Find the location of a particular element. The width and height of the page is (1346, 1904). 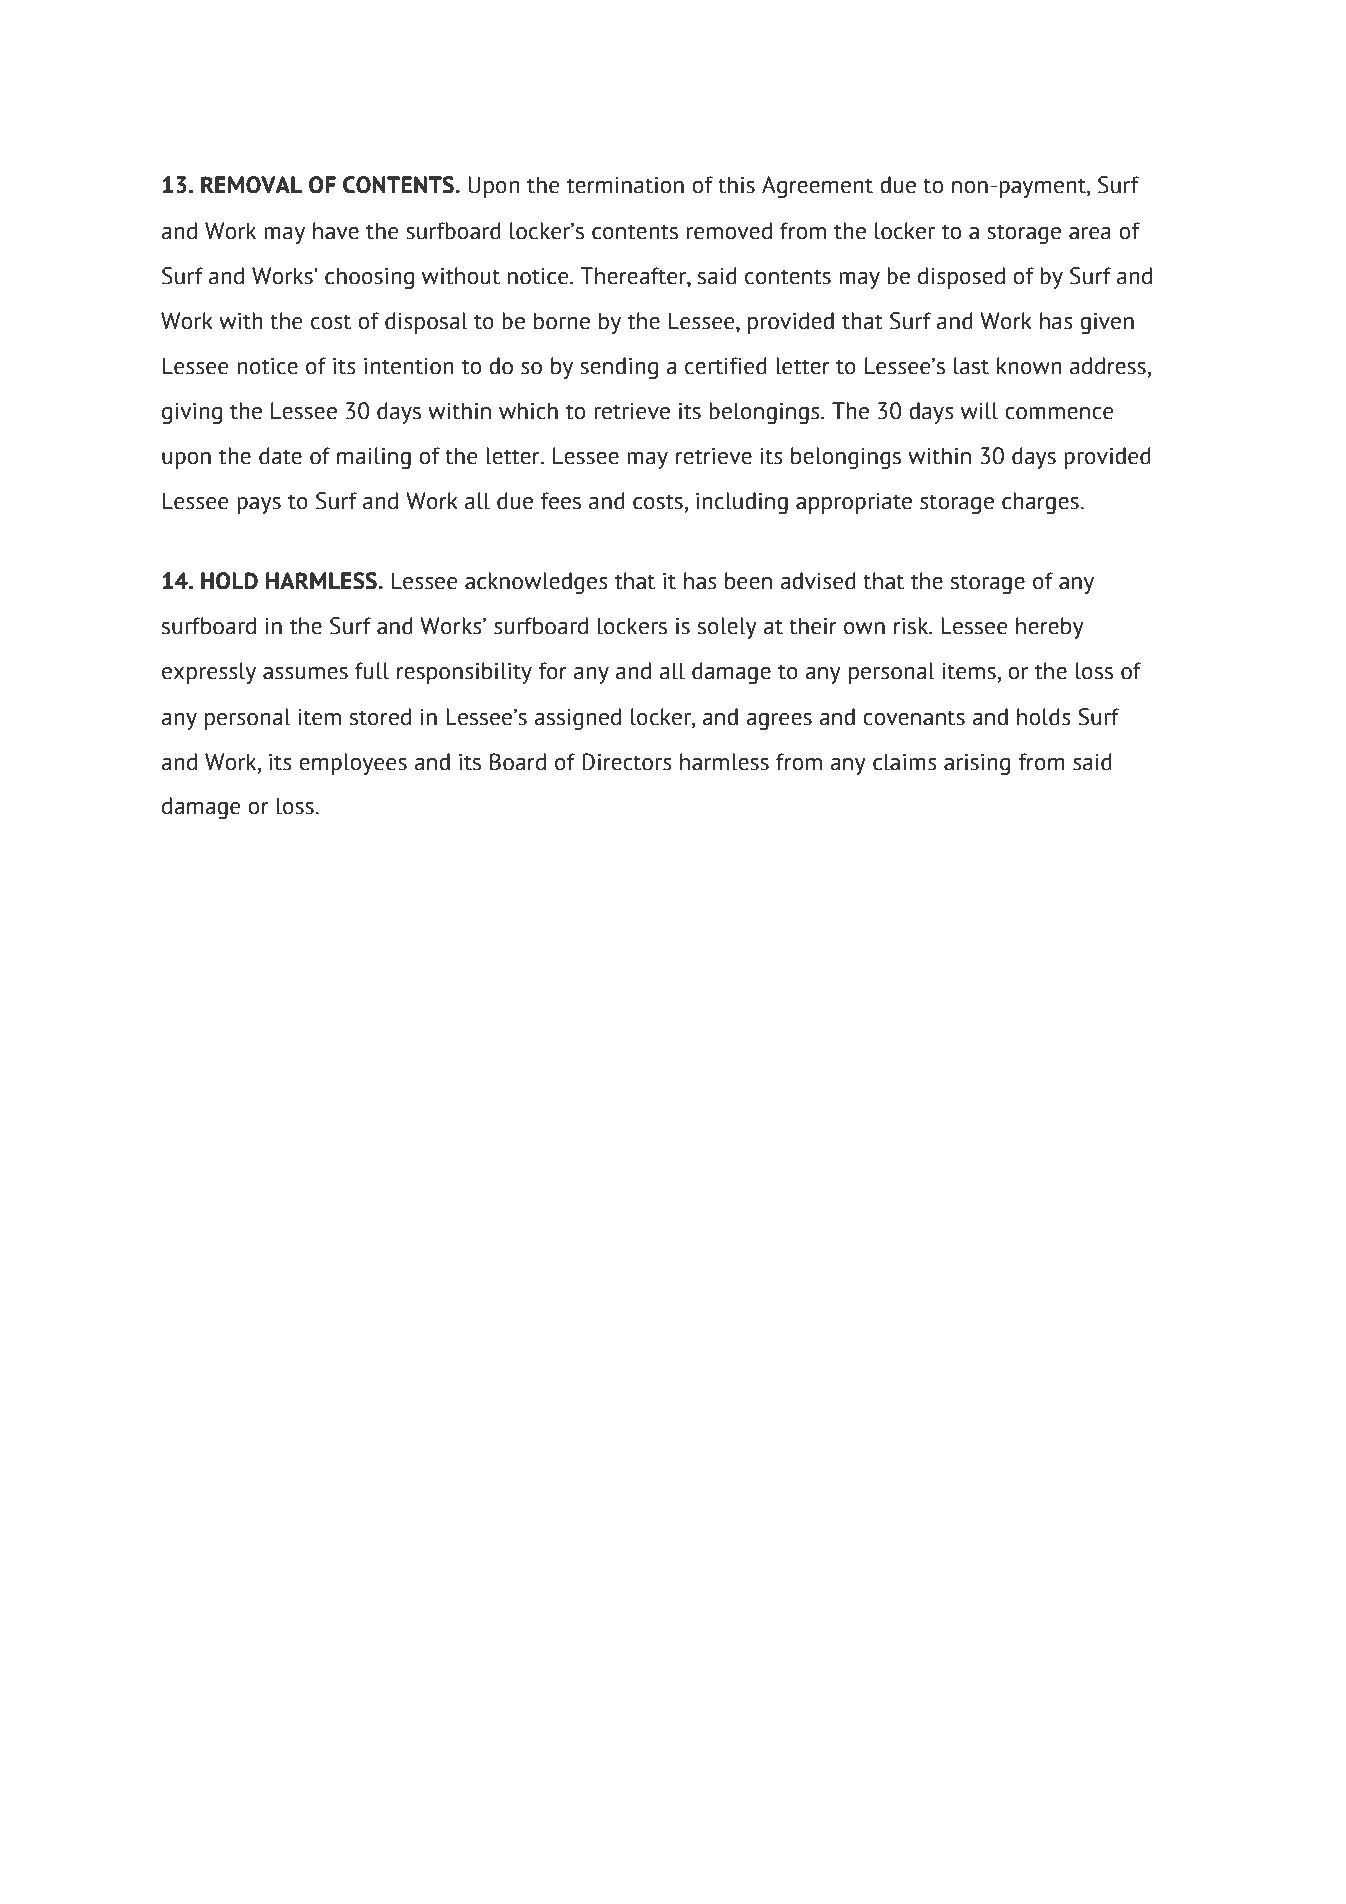

REMOVAL is located at coordinates (251, 185).
